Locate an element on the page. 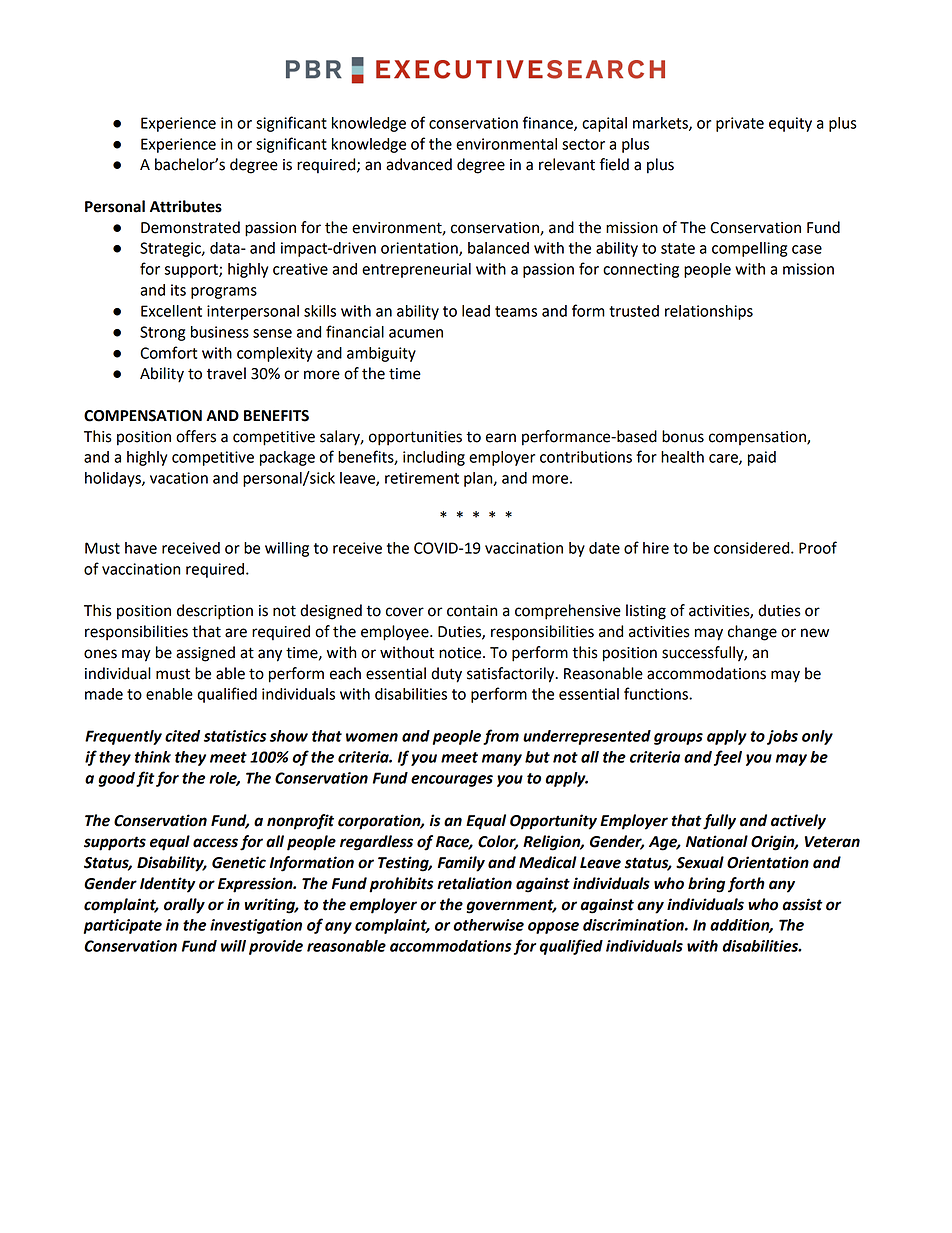  relationships is located at coordinates (709, 312).
